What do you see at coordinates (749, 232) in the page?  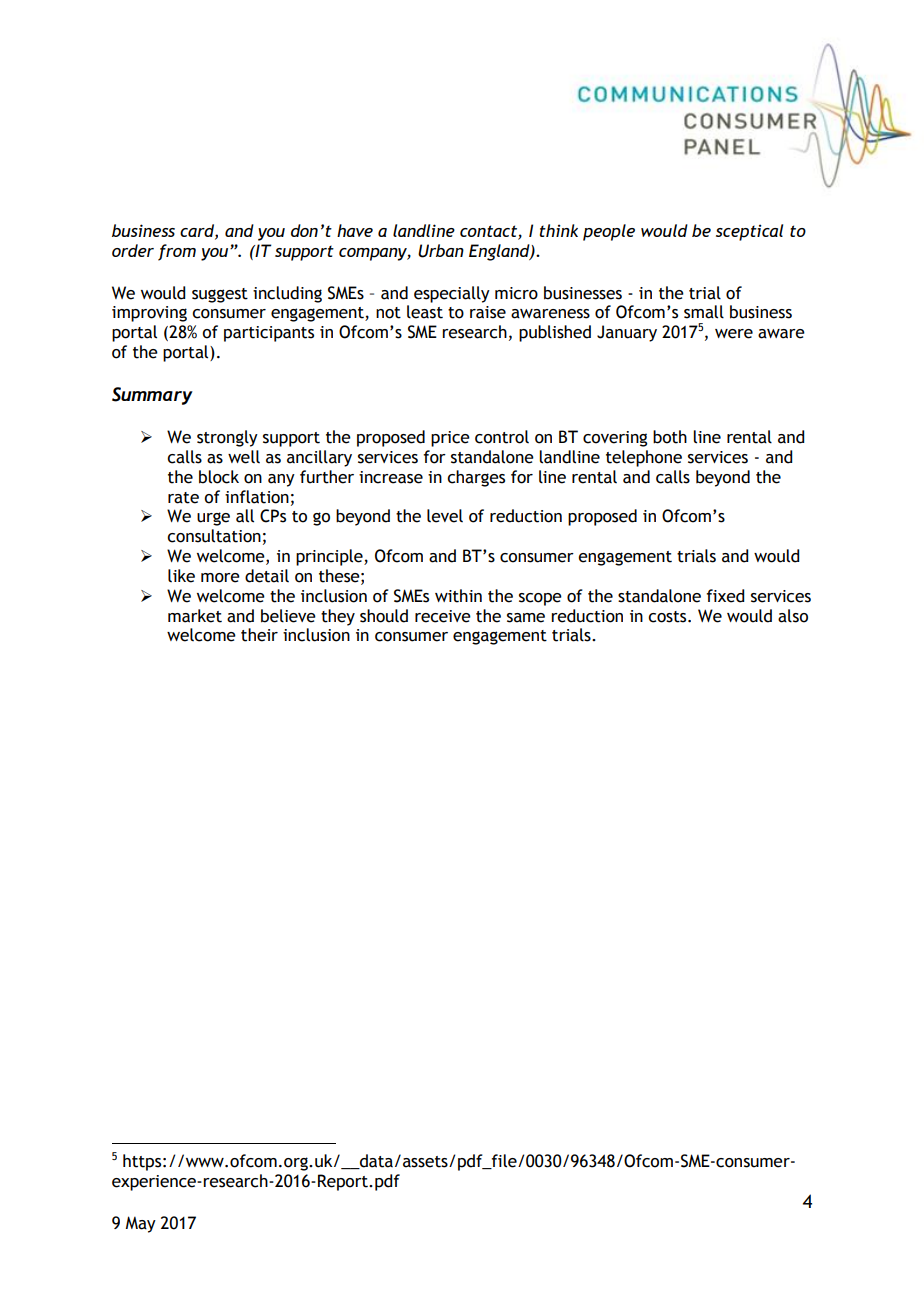 I see `sceptical` at bounding box center [749, 232].
